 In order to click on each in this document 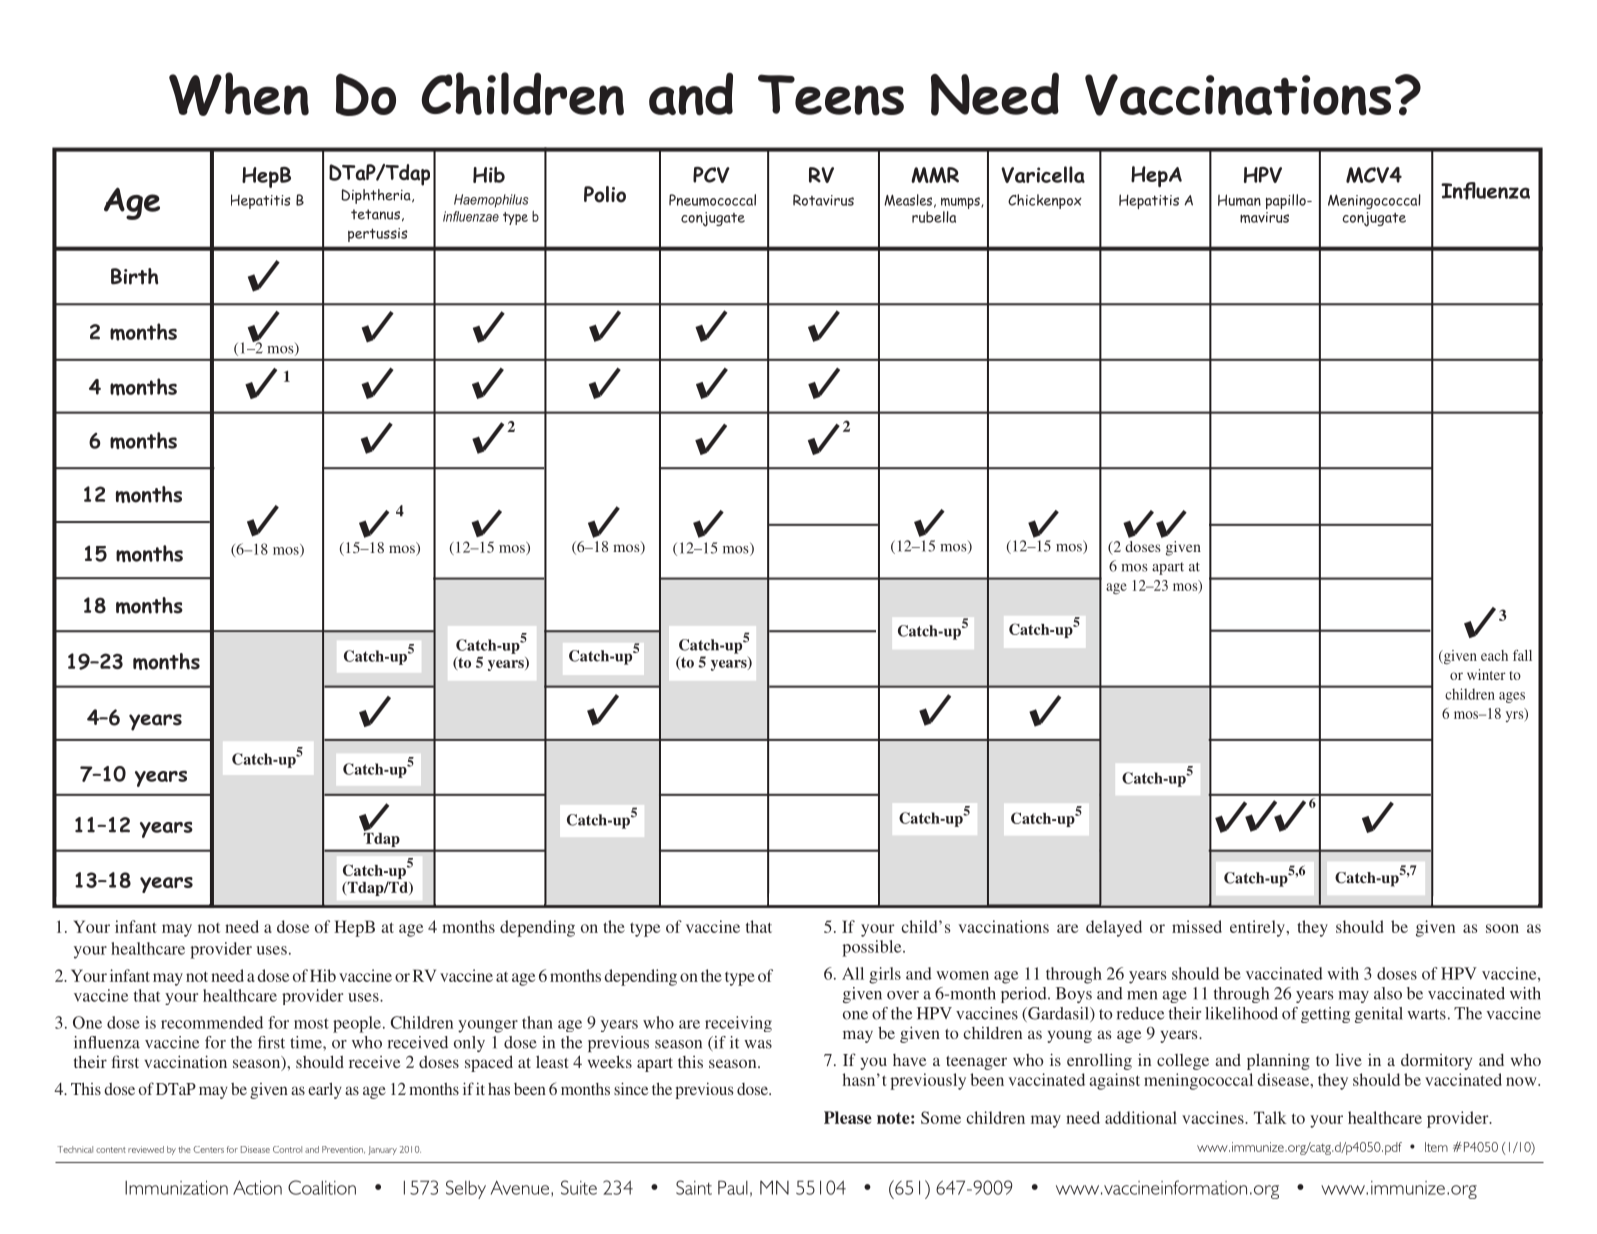, I will do `click(1494, 655)`.
